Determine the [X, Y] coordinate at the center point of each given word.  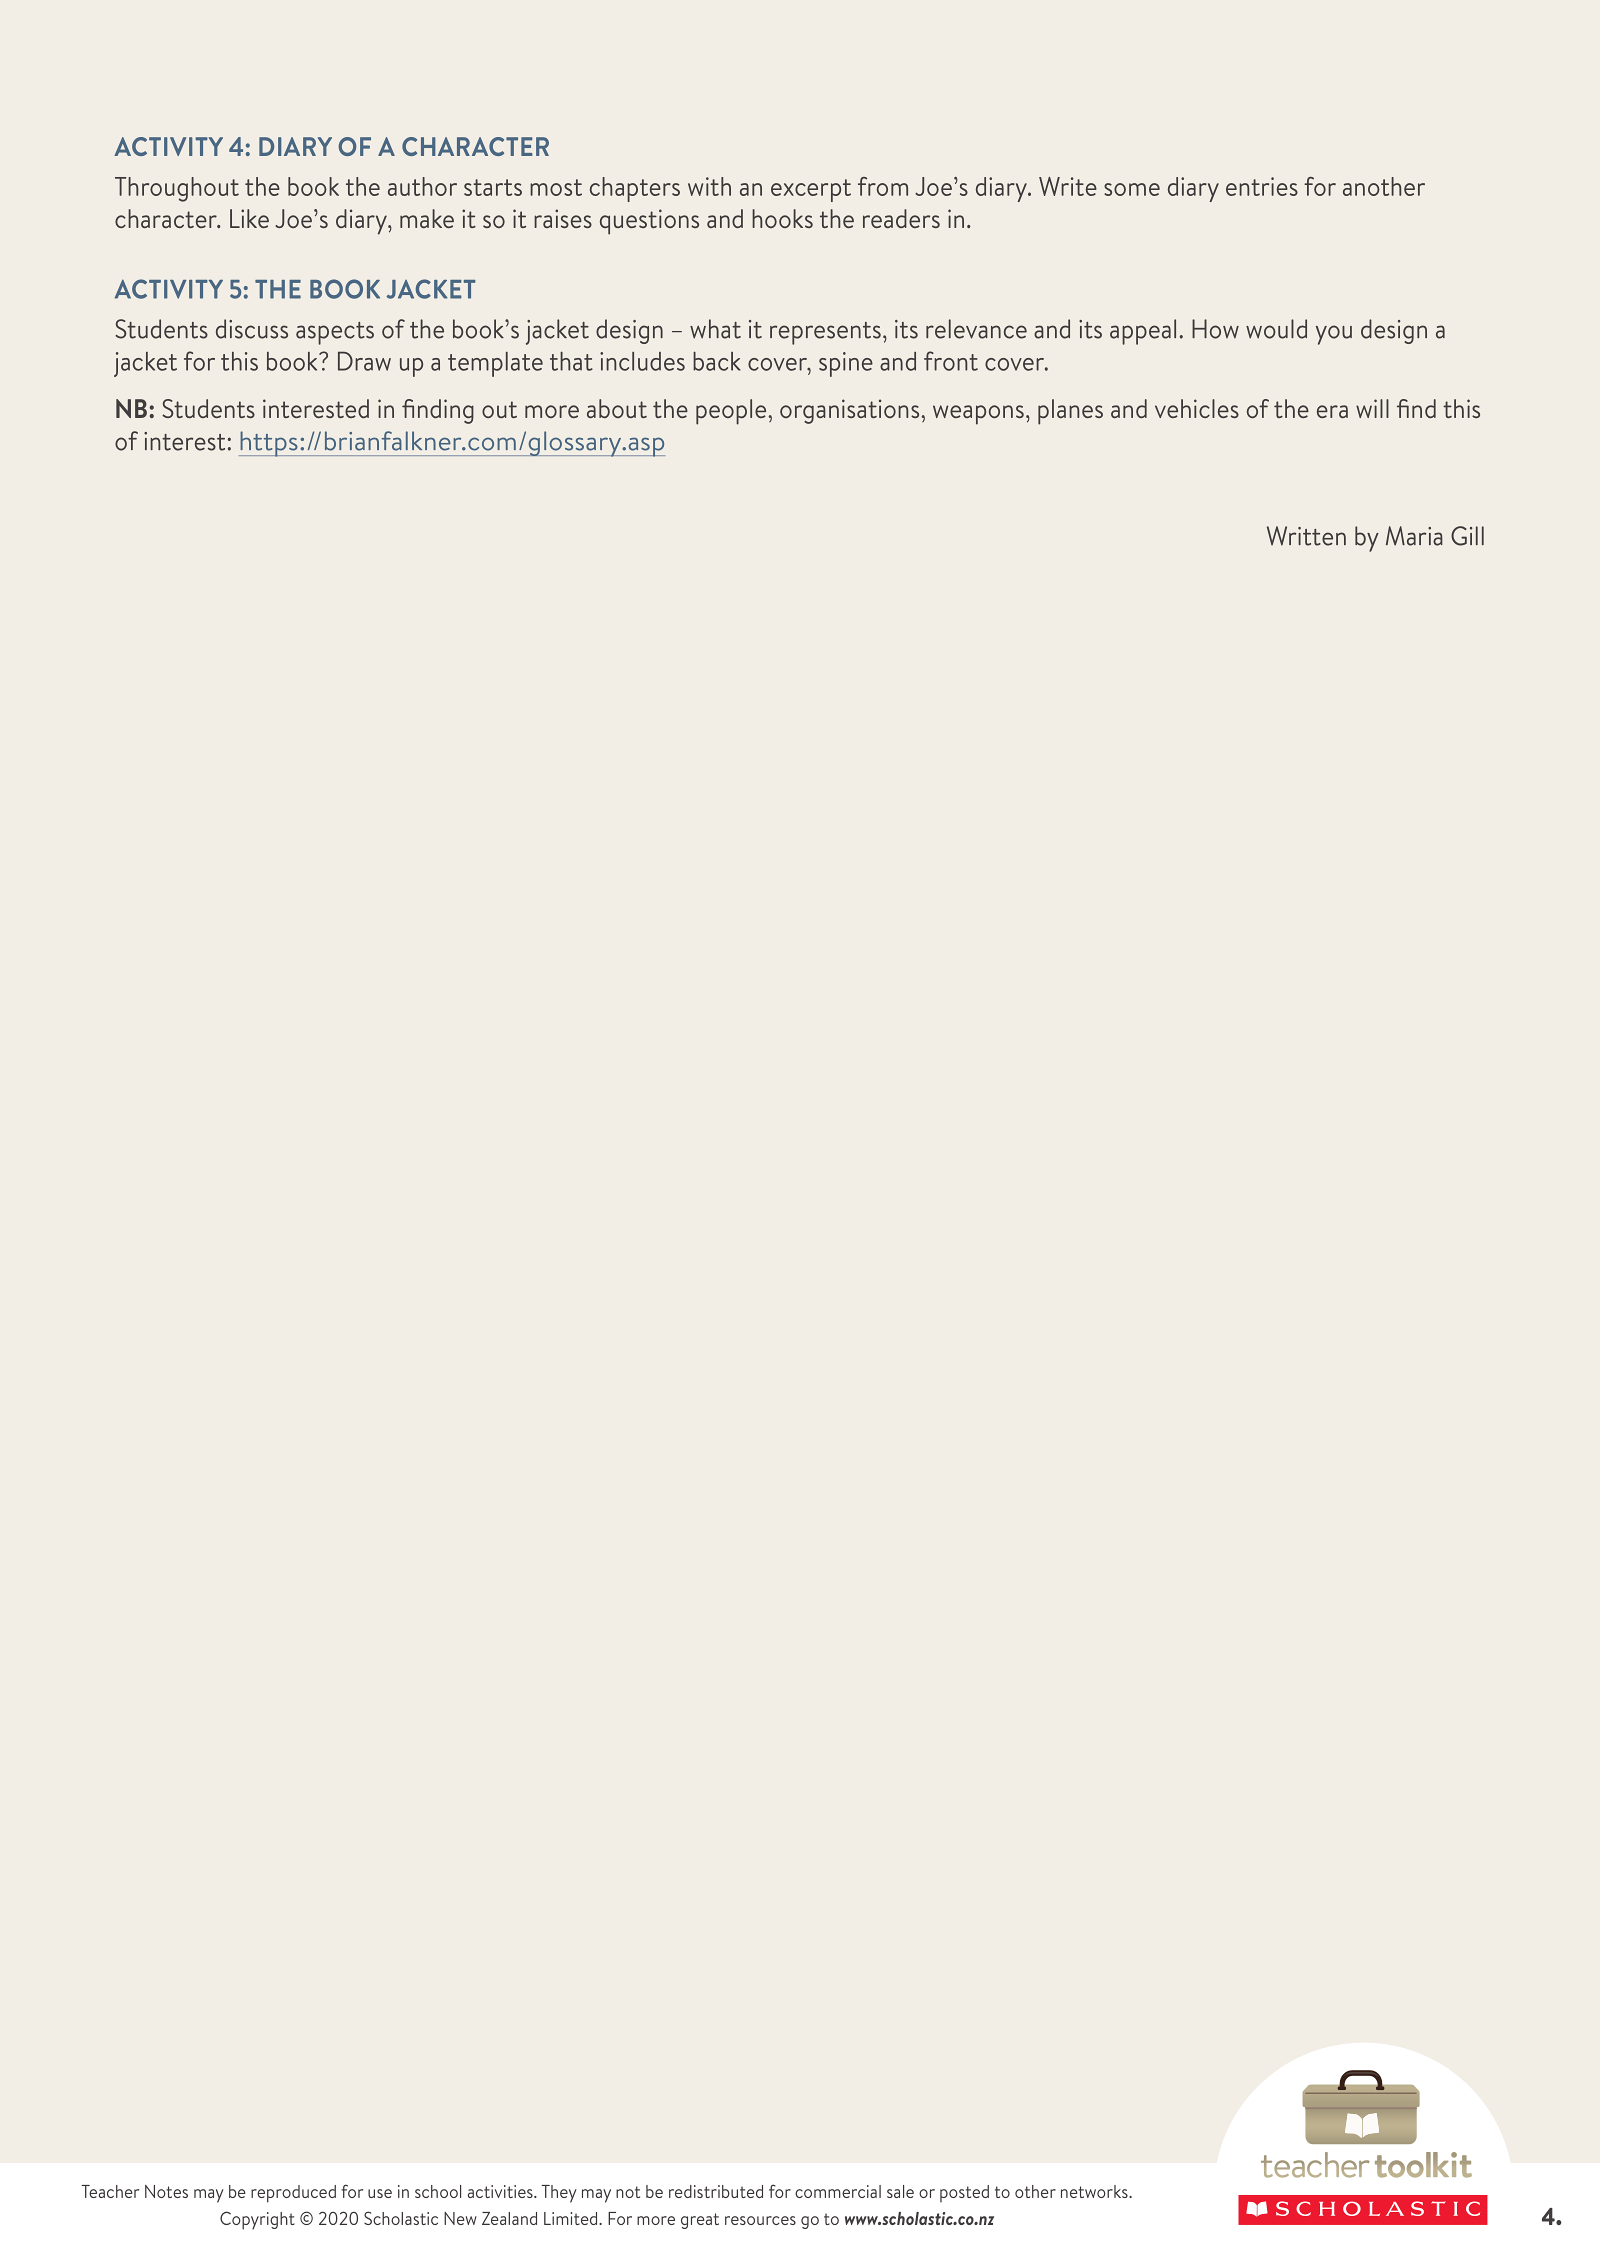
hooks [782, 218]
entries [1262, 186]
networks [1095, 2191]
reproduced [293, 2194]
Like [249, 218]
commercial [838, 2191]
